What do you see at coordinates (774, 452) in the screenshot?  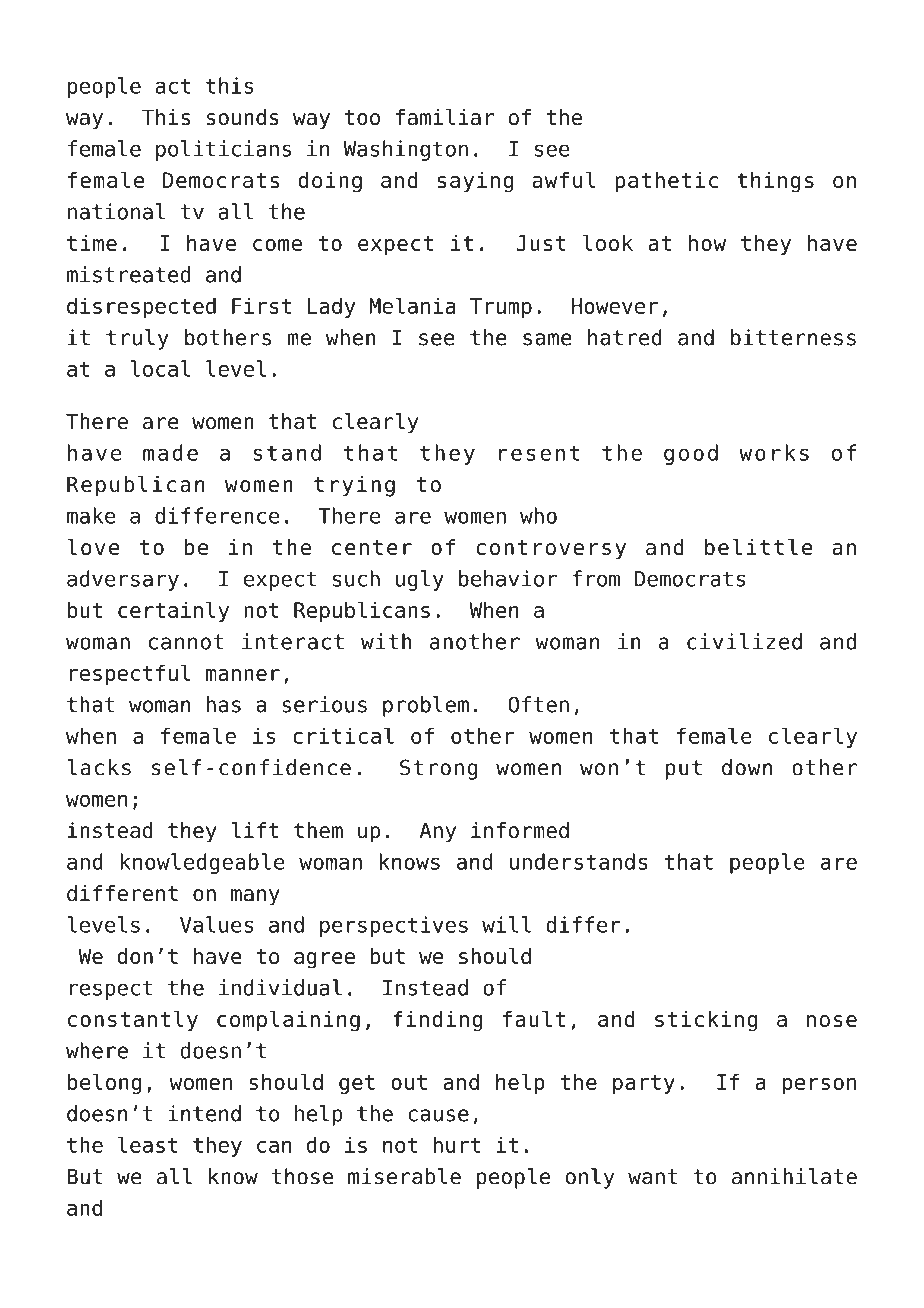 I see `works` at bounding box center [774, 452].
